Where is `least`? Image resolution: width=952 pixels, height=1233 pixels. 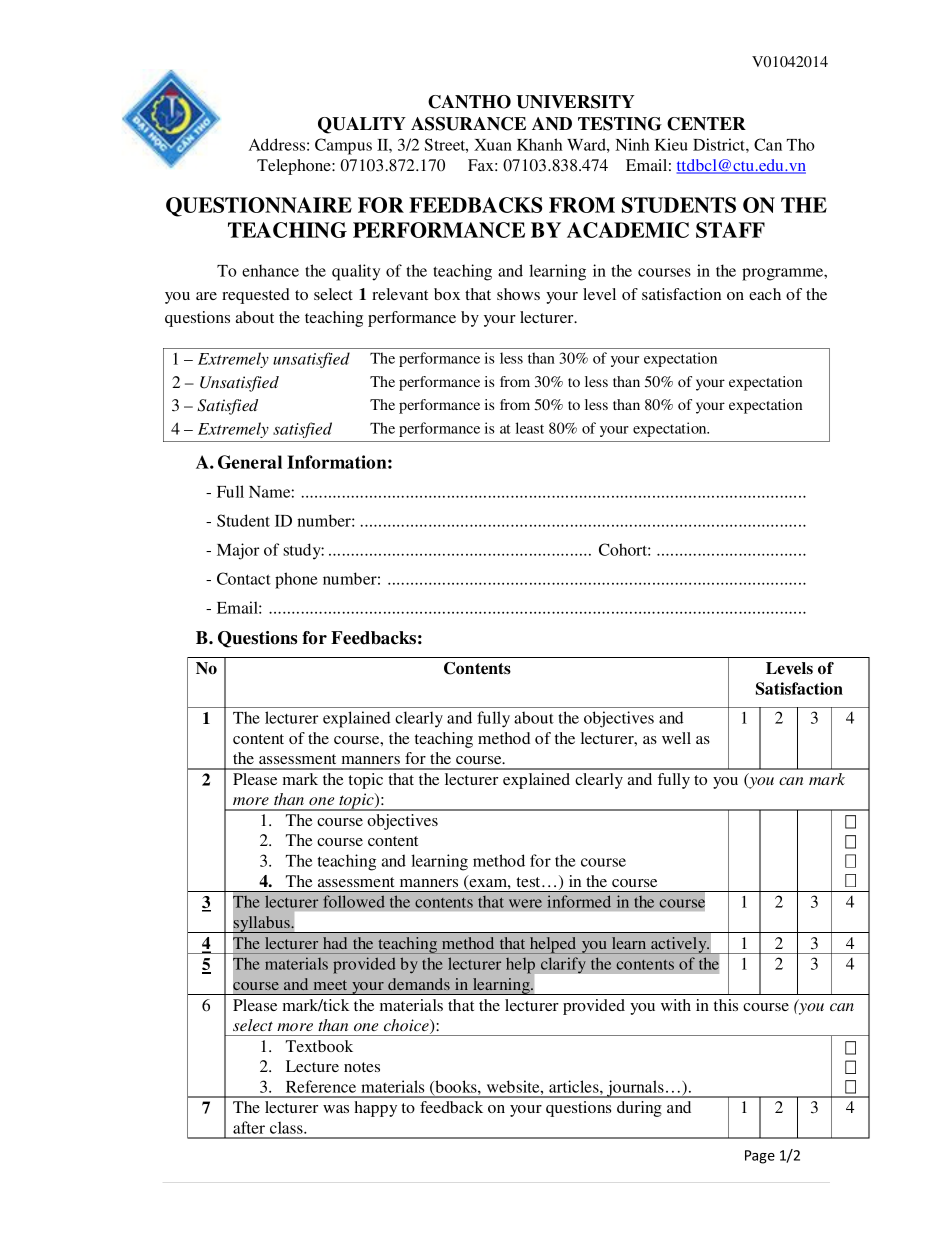 least is located at coordinates (530, 428).
